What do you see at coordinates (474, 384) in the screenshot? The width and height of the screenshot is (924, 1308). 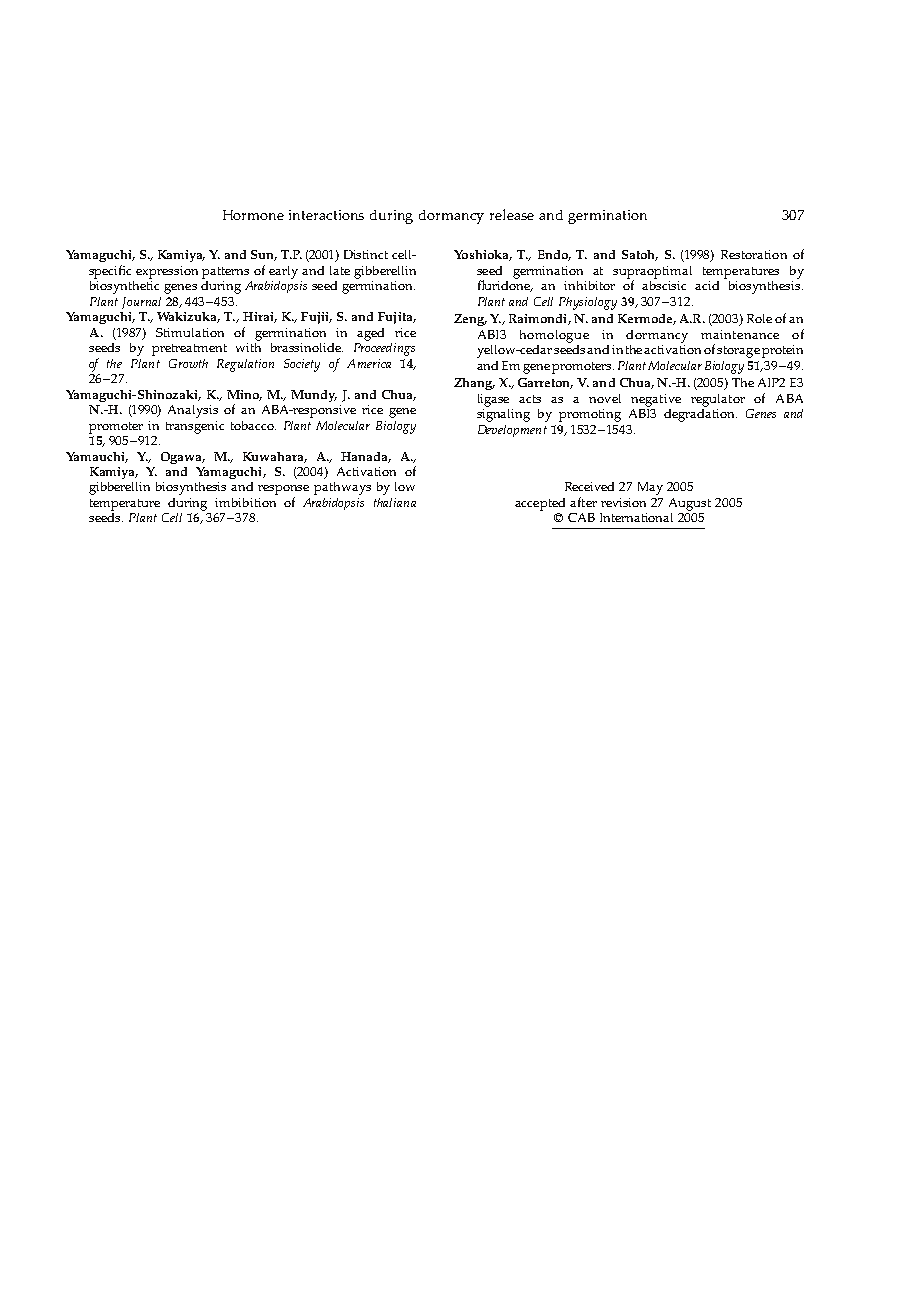 I see `Zhang` at bounding box center [474, 384].
